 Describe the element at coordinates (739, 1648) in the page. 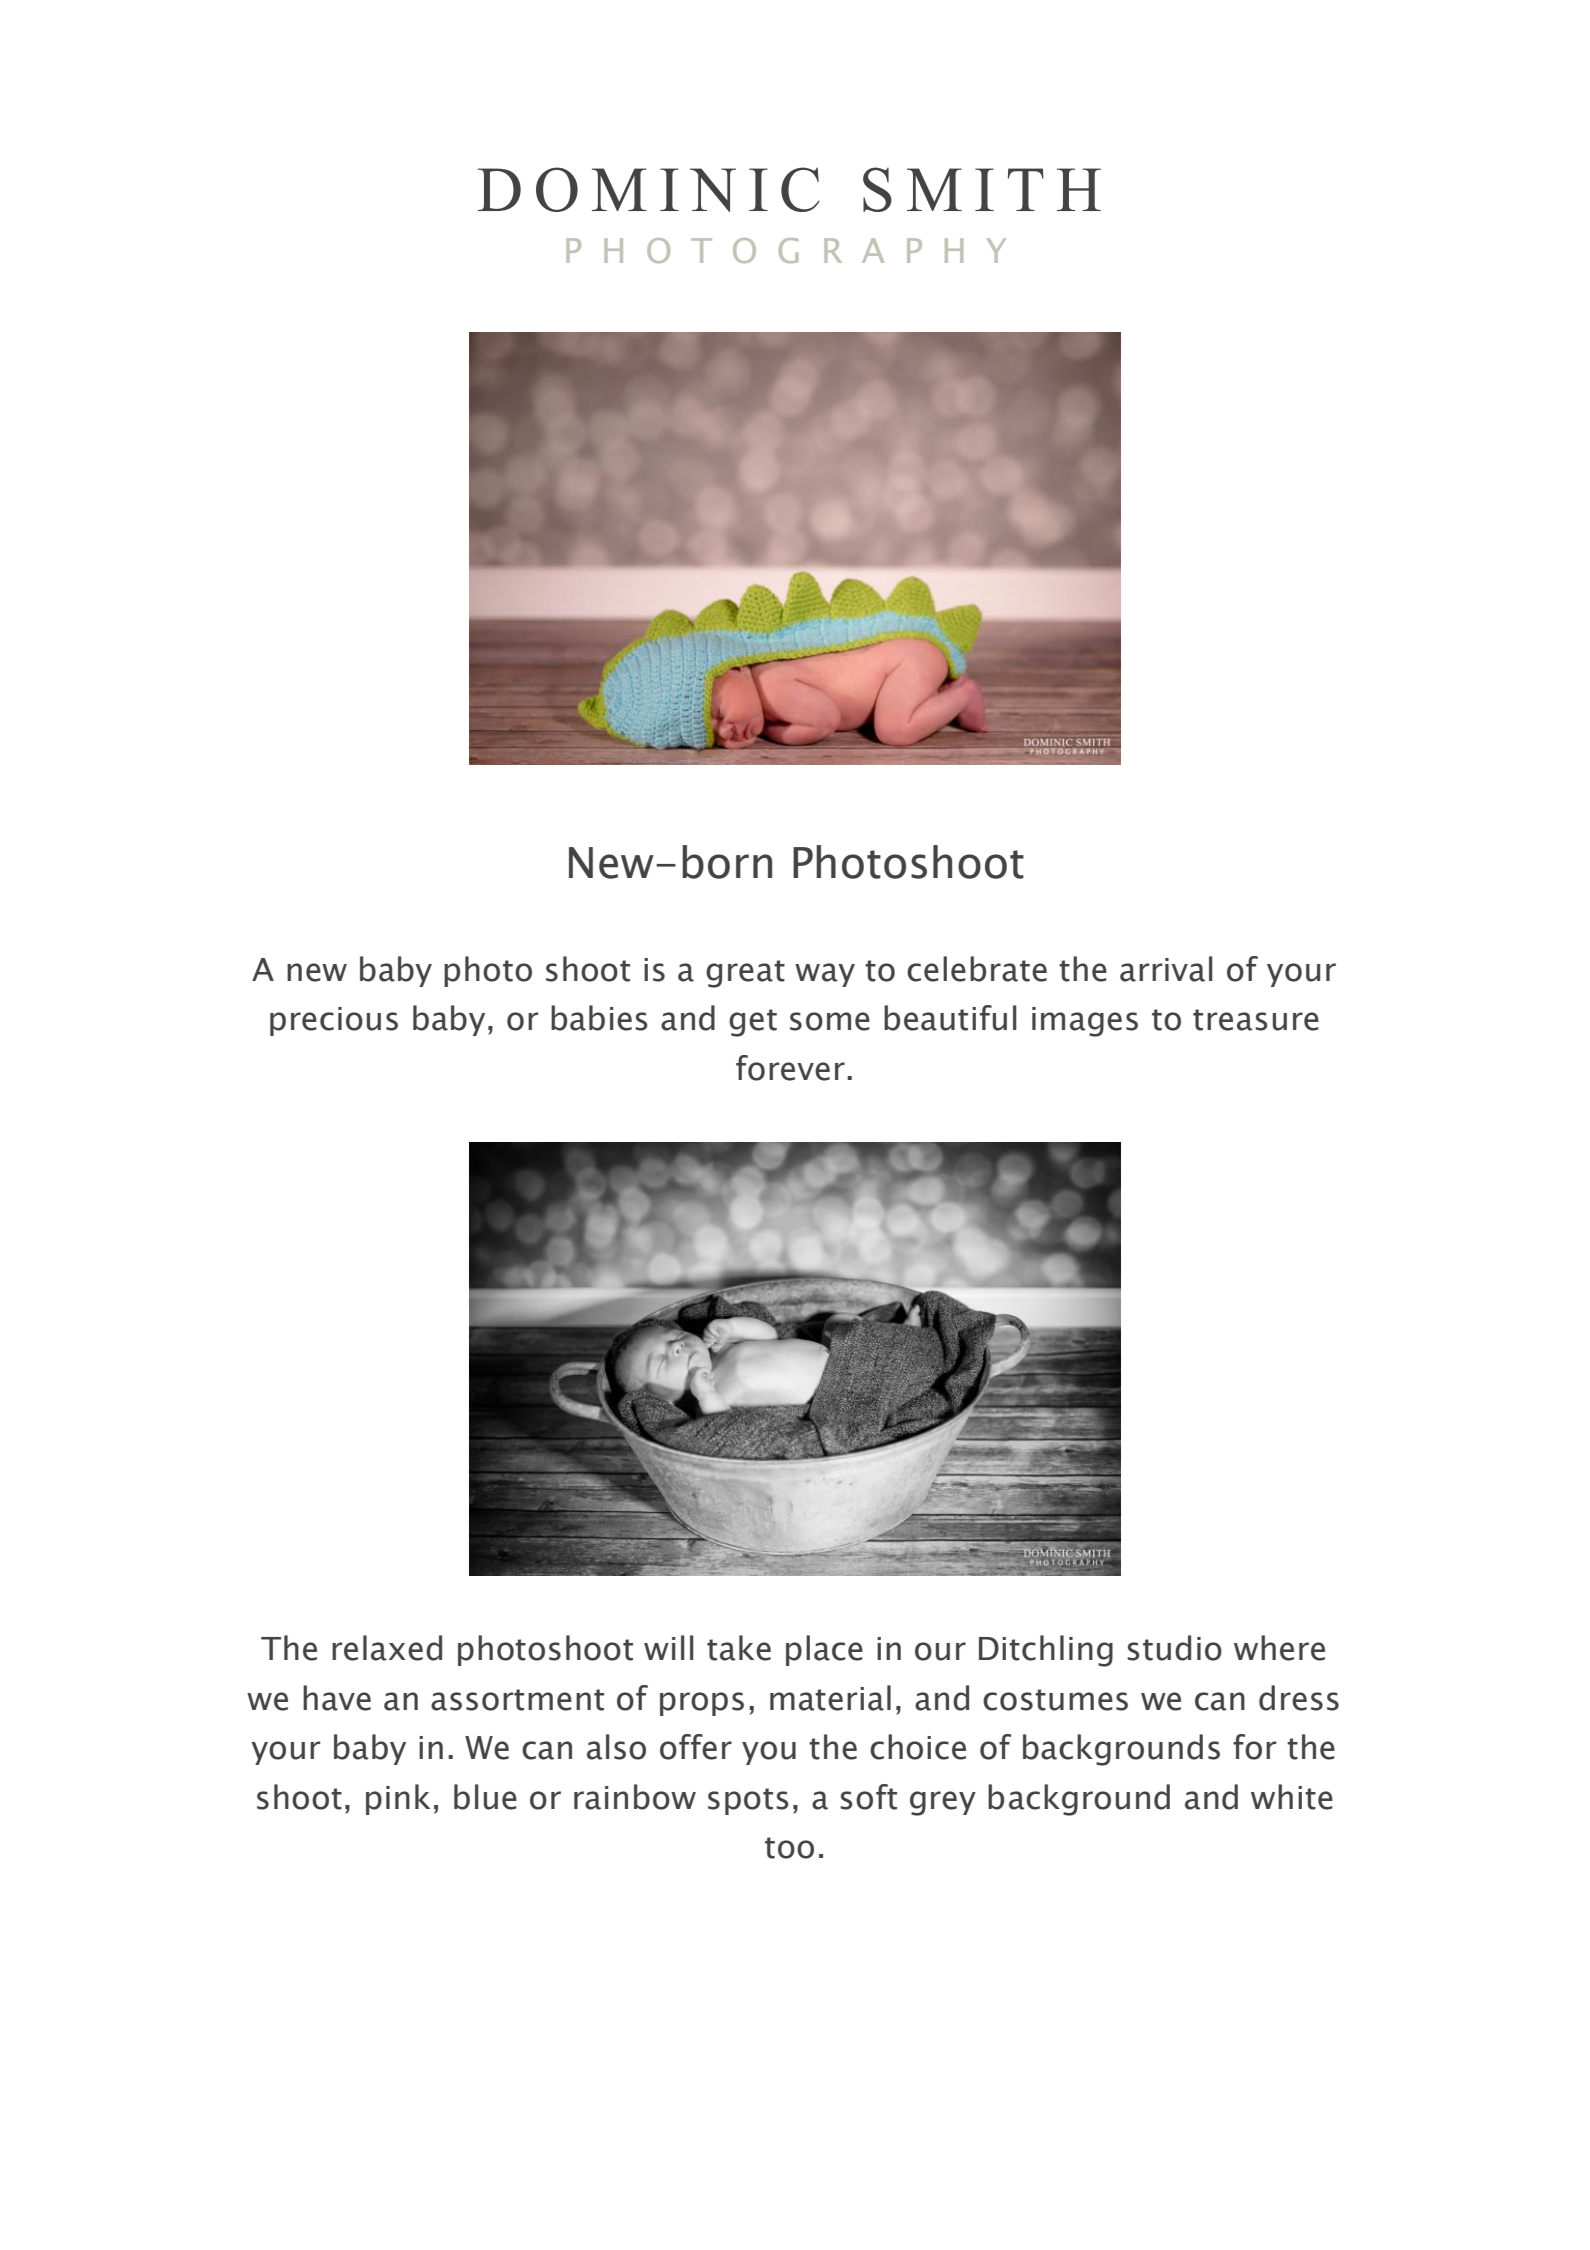

I see `take` at that location.
